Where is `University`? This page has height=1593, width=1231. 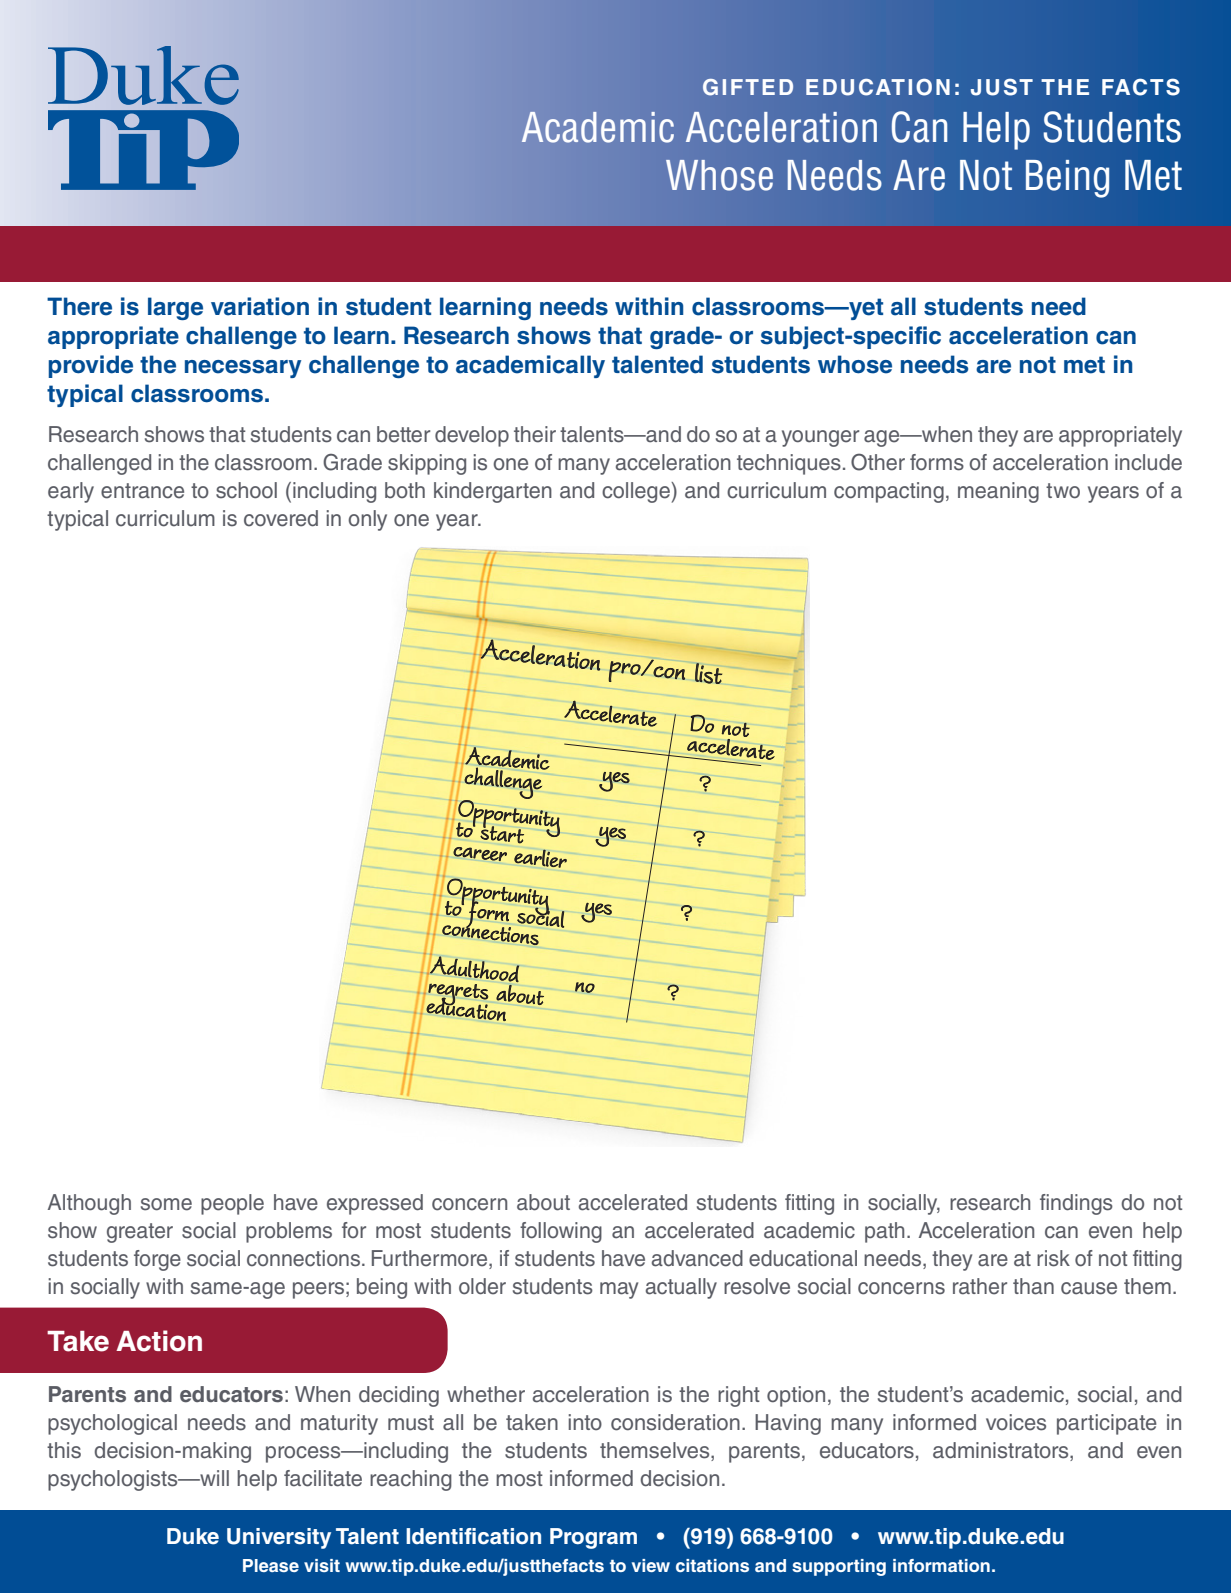
University is located at coordinates (279, 1538).
